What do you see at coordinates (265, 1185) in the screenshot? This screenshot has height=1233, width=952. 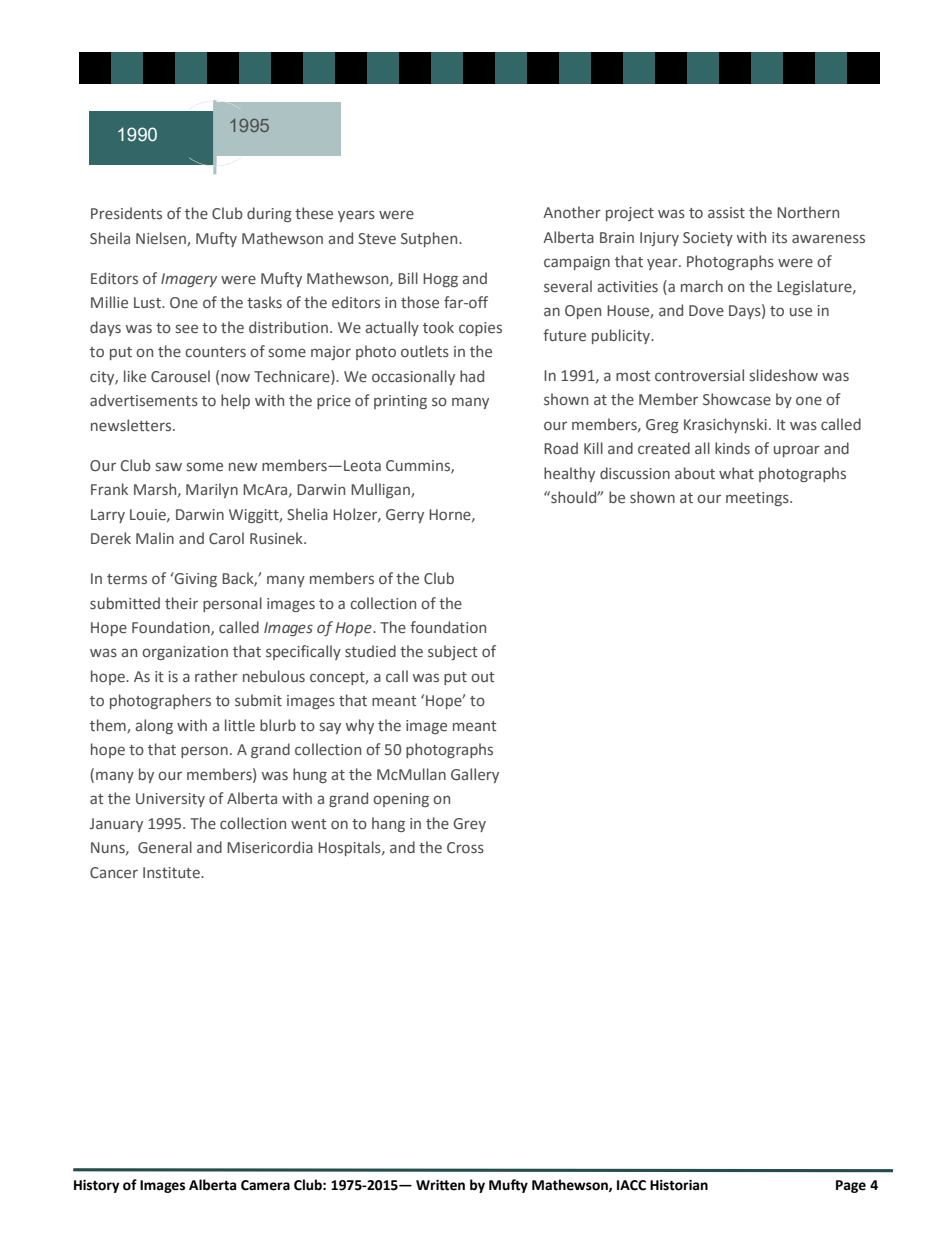 I see `Camera` at bounding box center [265, 1185].
